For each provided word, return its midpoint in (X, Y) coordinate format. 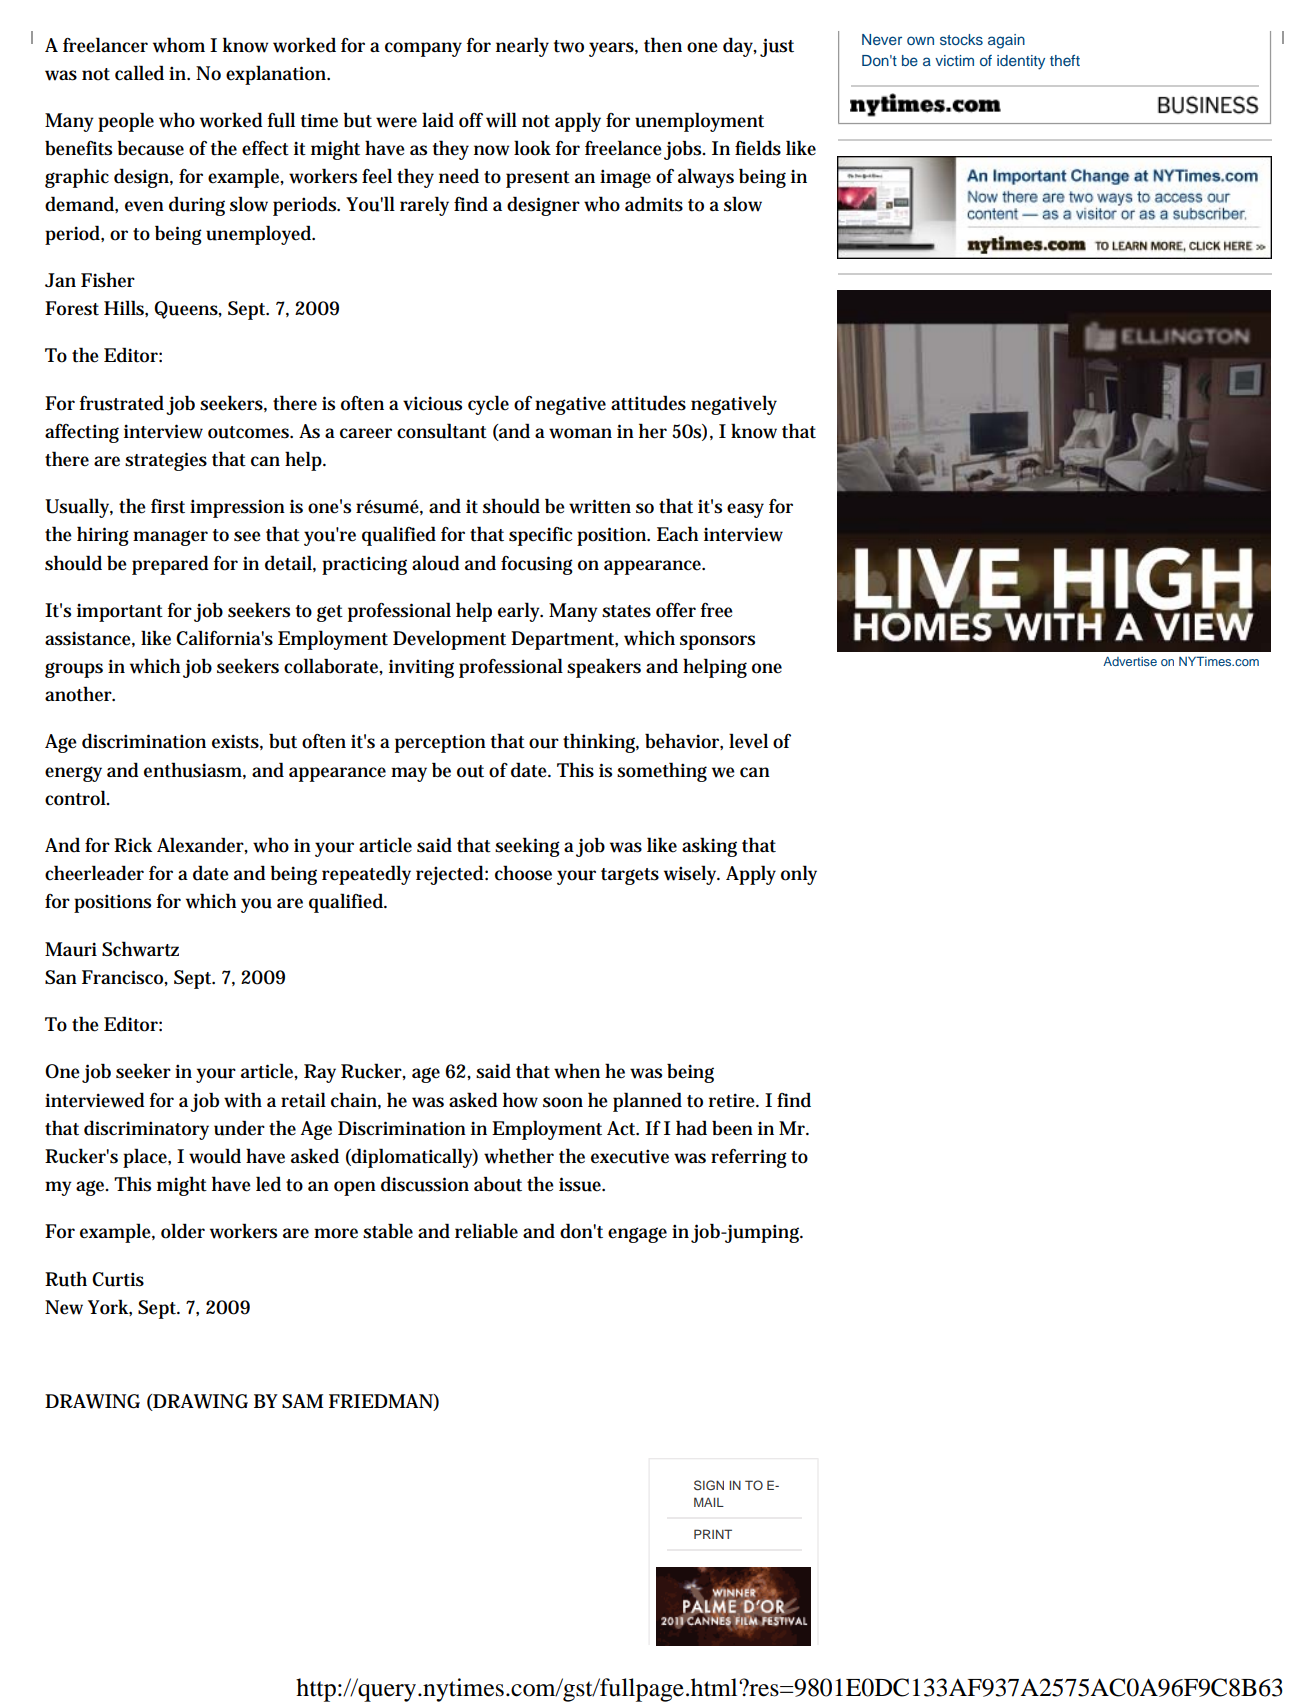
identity (1021, 62)
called (139, 73)
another (80, 694)
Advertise (1130, 661)
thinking (601, 743)
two (569, 46)
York (110, 1307)
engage (637, 1235)
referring (749, 1158)
